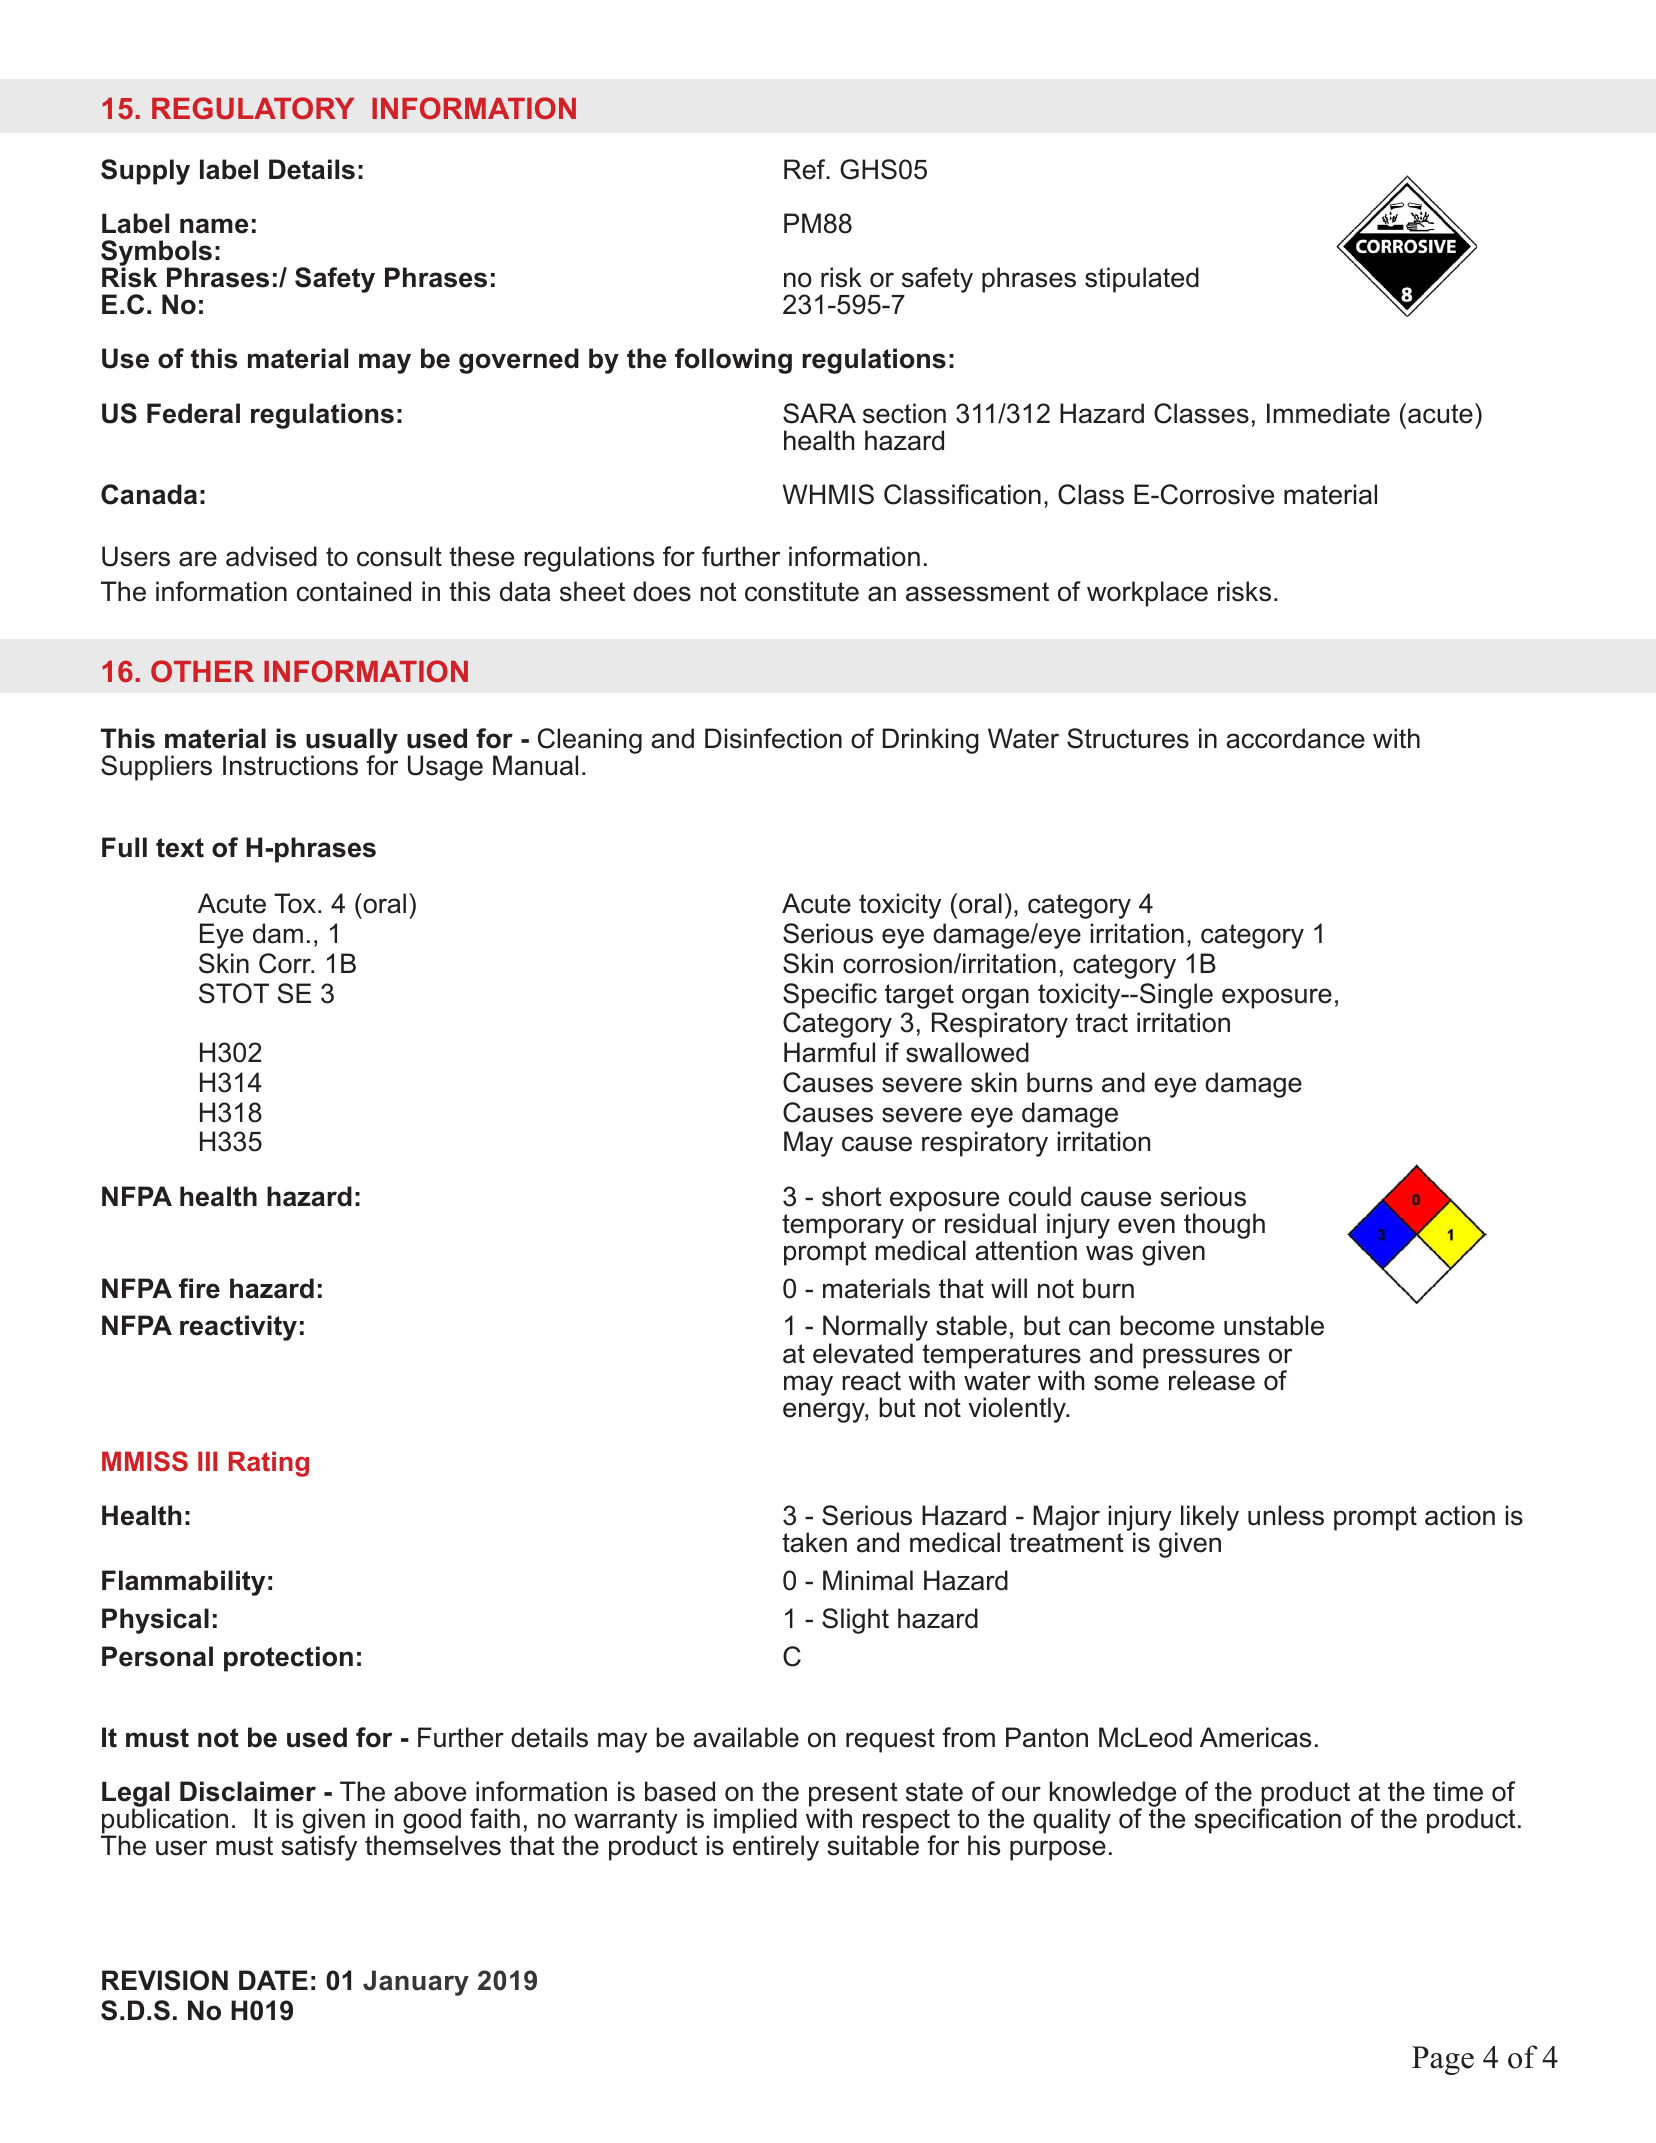 The height and width of the screenshot is (2143, 1656). What do you see at coordinates (1295, 738) in the screenshot?
I see `accordance` at bounding box center [1295, 738].
